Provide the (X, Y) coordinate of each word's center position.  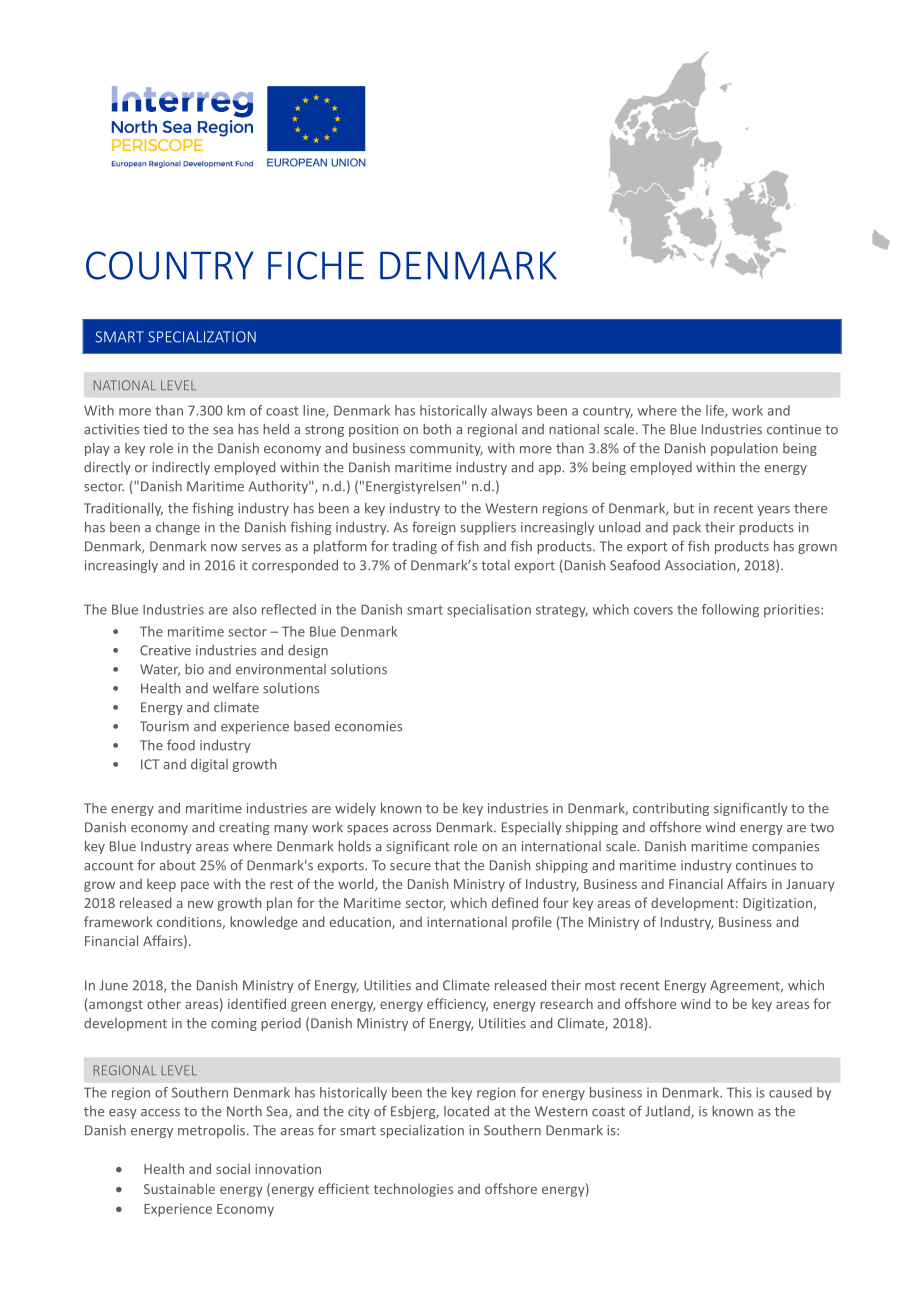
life (716, 411)
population (744, 449)
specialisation (489, 610)
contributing (671, 809)
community (446, 449)
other (164, 1003)
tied (155, 429)
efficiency (457, 1005)
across (412, 829)
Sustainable (179, 1188)
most (600, 986)
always (511, 411)
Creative (165, 650)
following (730, 610)
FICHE (316, 265)
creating (244, 828)
